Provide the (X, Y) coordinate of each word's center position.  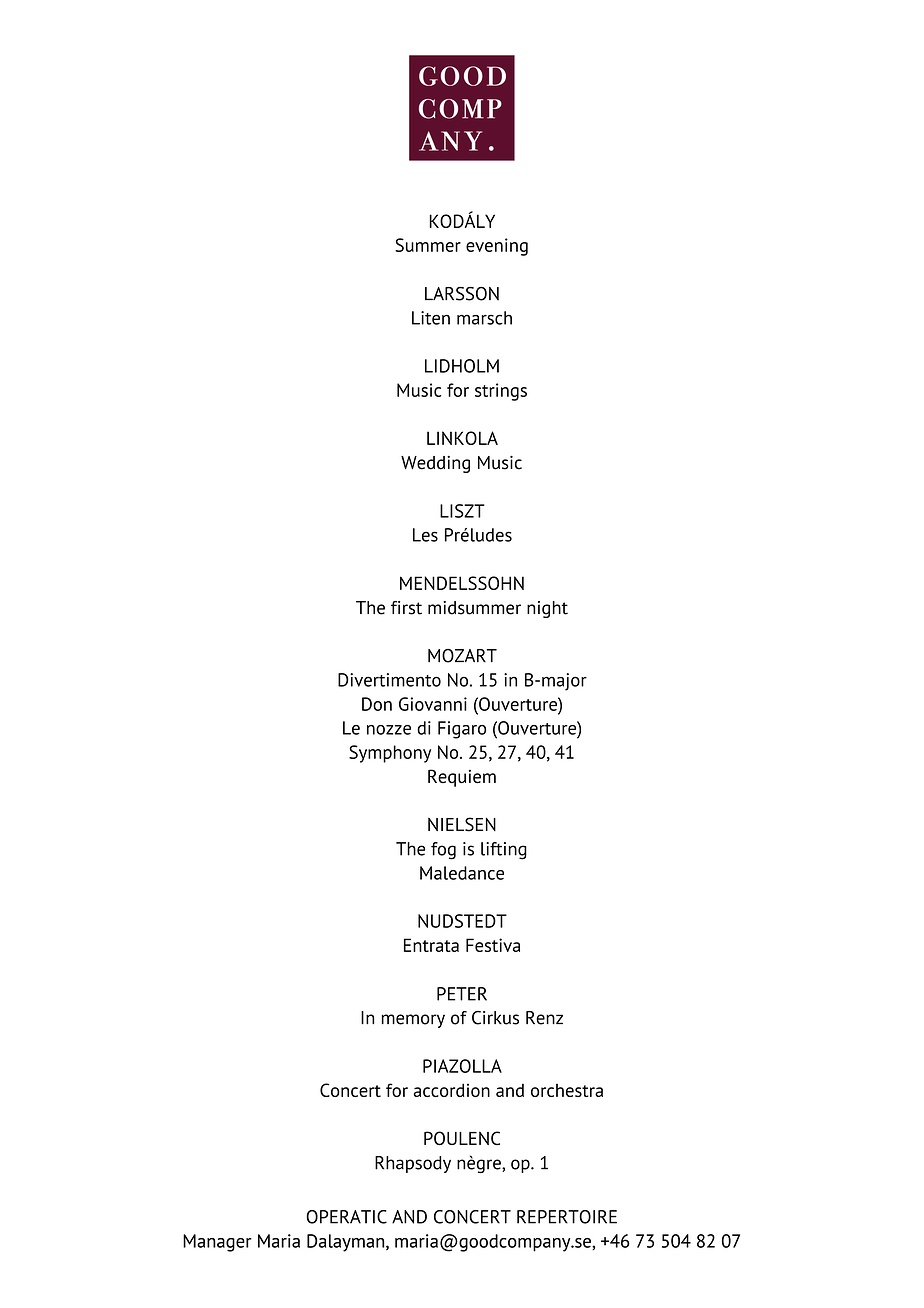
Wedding (435, 464)
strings (501, 392)
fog (443, 851)
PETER (462, 994)
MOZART (462, 656)
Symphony (390, 754)
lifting (504, 851)
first (406, 608)
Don (377, 704)
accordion (451, 1090)
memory (413, 1021)
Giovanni (433, 704)
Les (425, 535)
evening (497, 247)
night (547, 609)
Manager (217, 1243)
